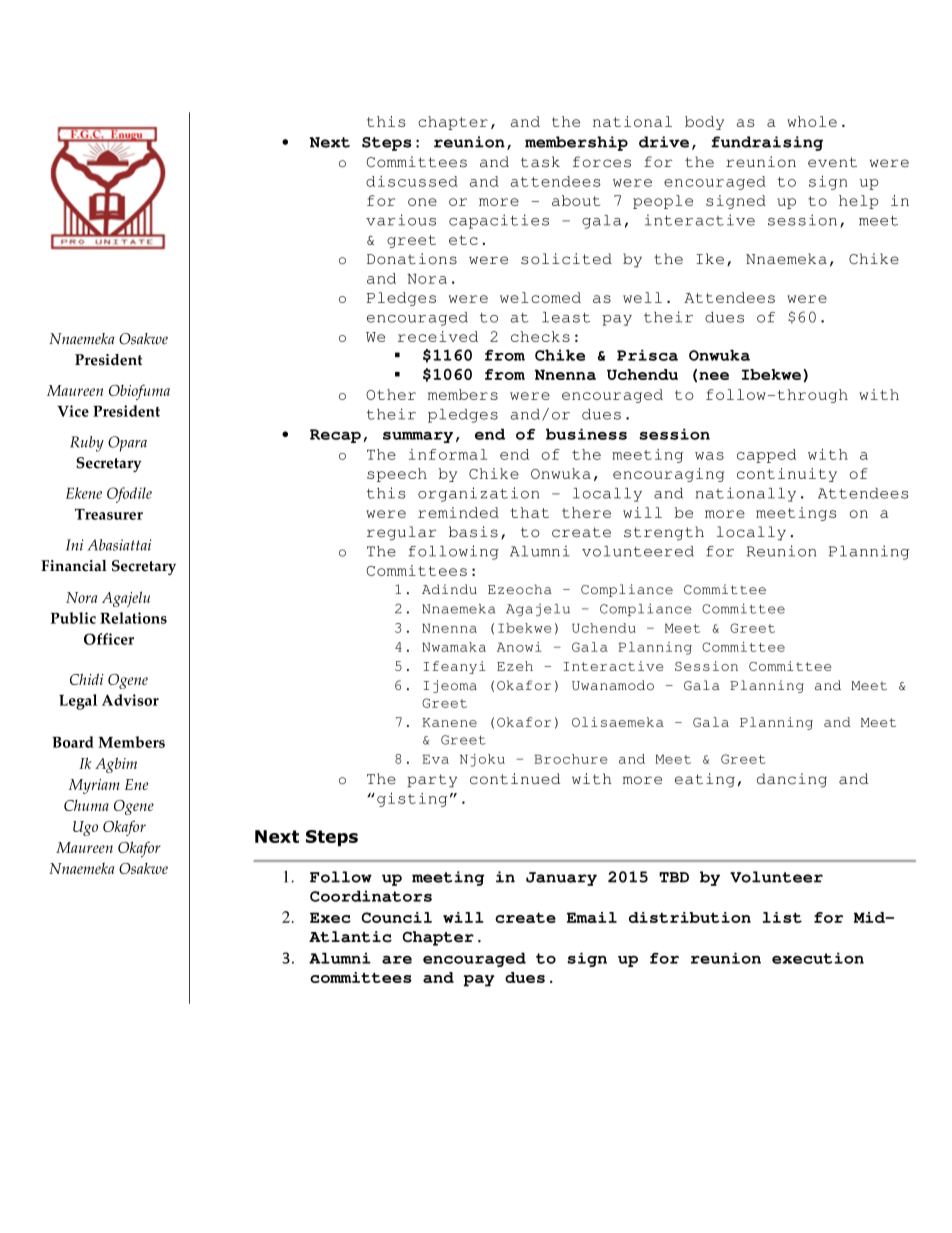 The height and width of the screenshot is (1233, 952). Describe the element at coordinates (792, 780) in the screenshot. I see `dancing` at that location.
